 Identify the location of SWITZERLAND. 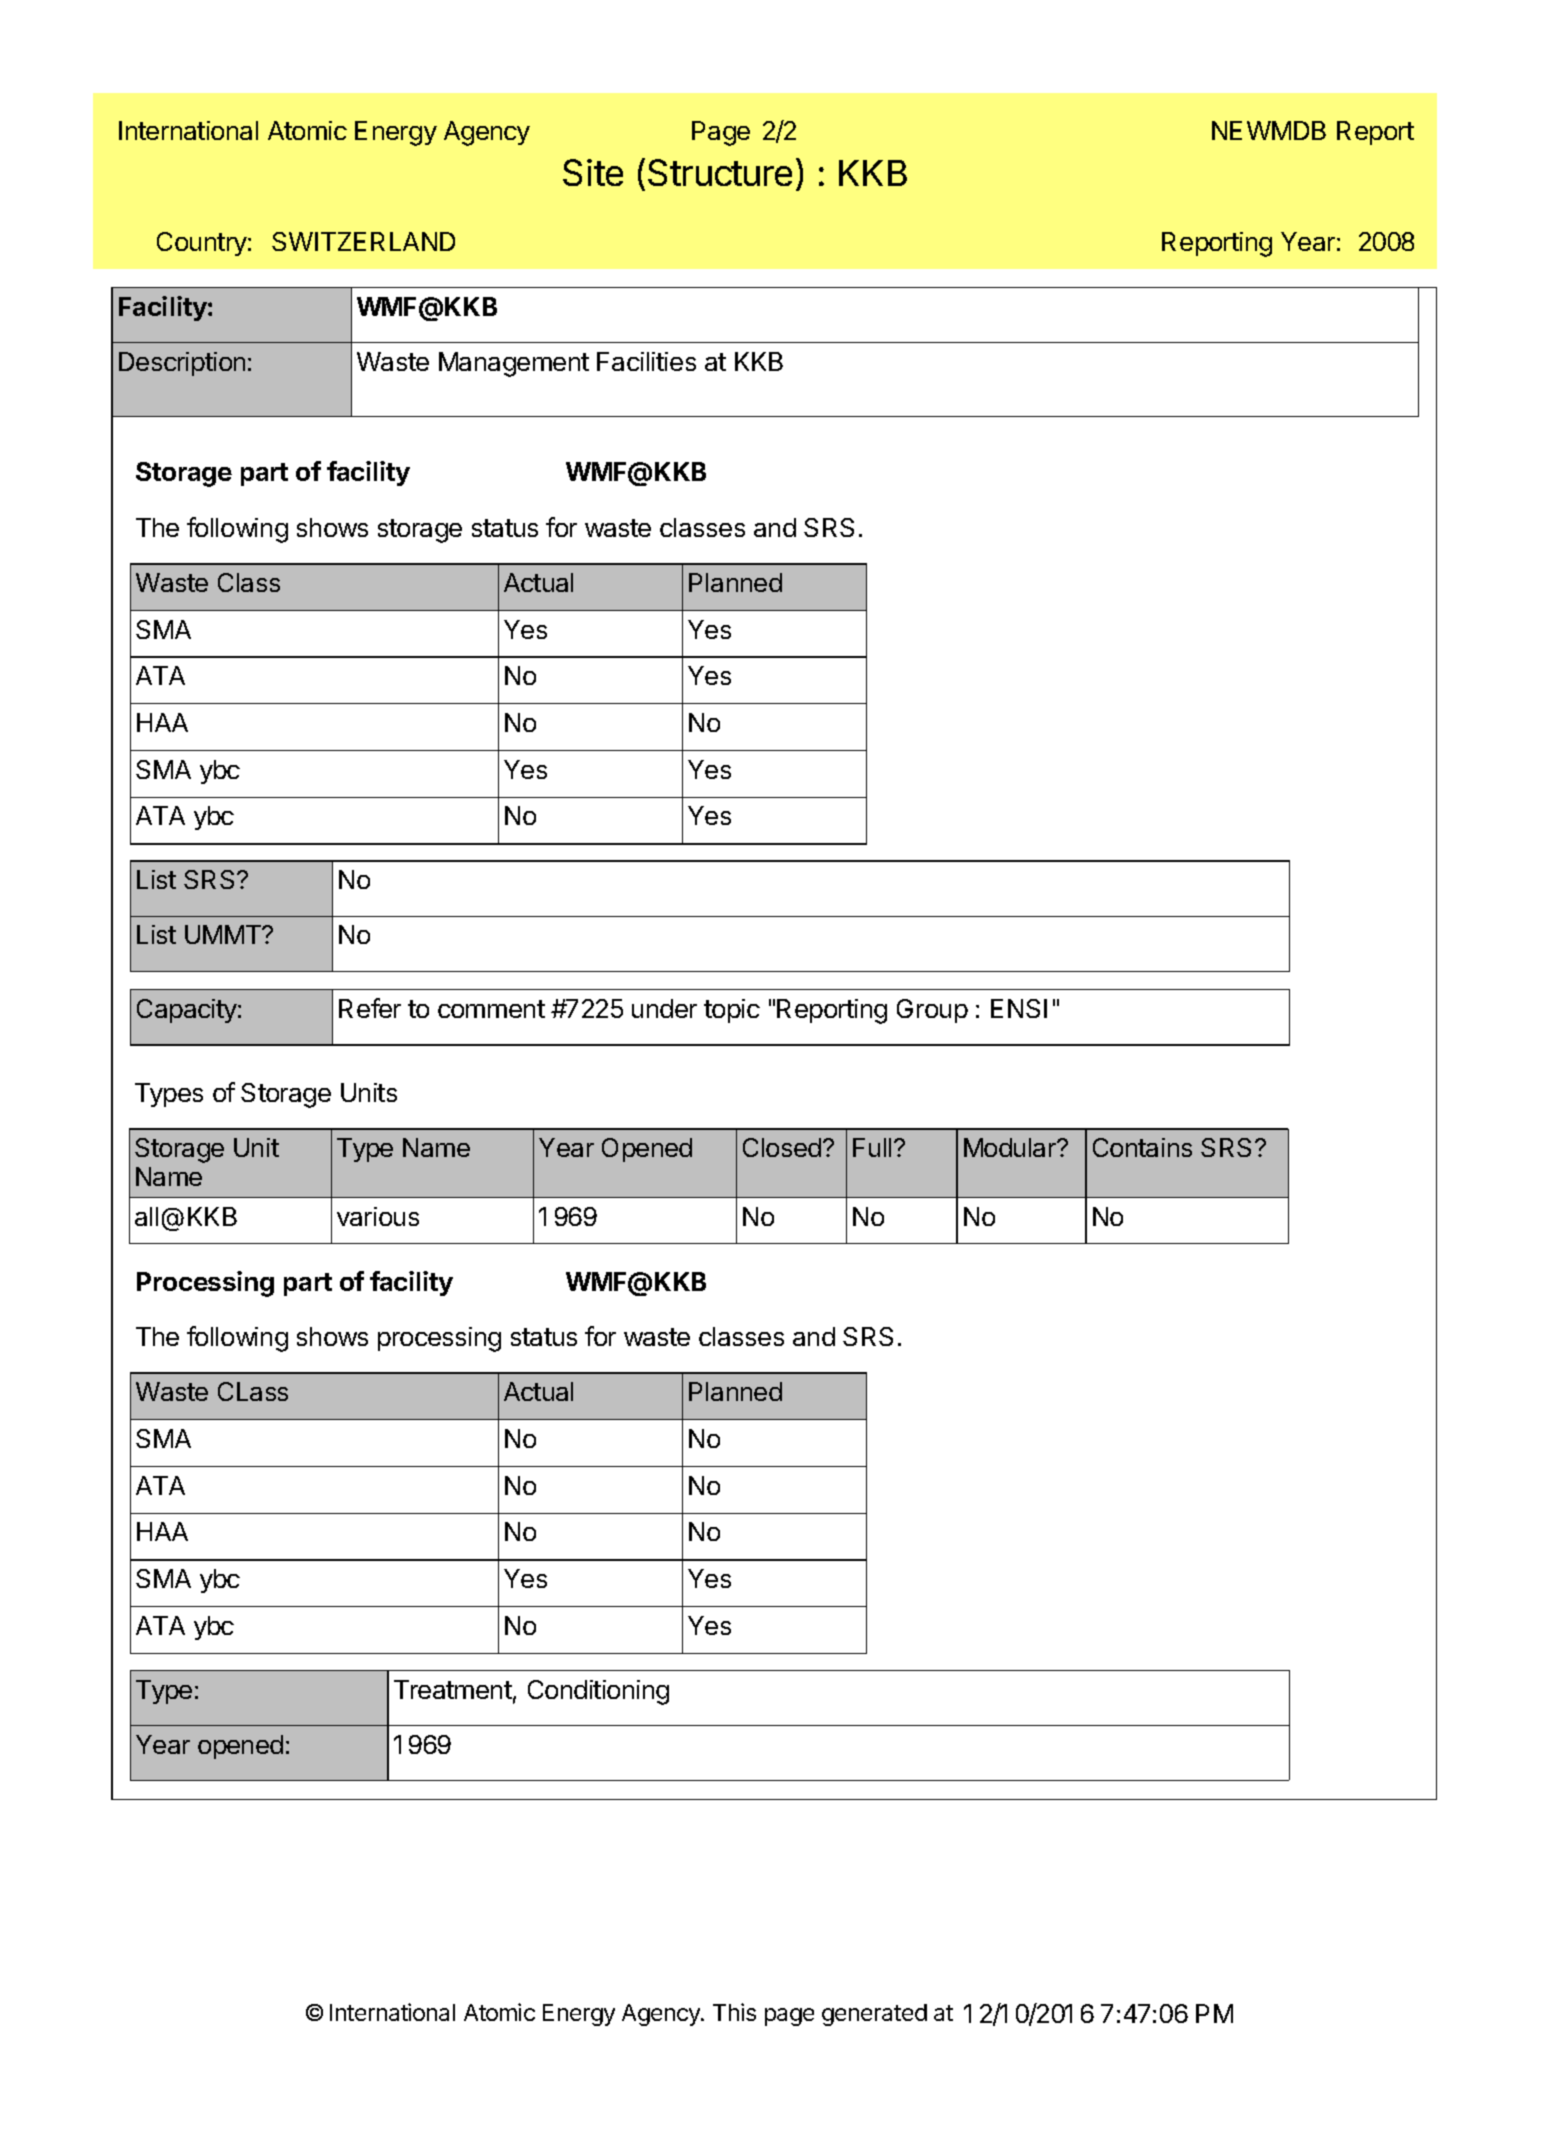
(363, 241).
